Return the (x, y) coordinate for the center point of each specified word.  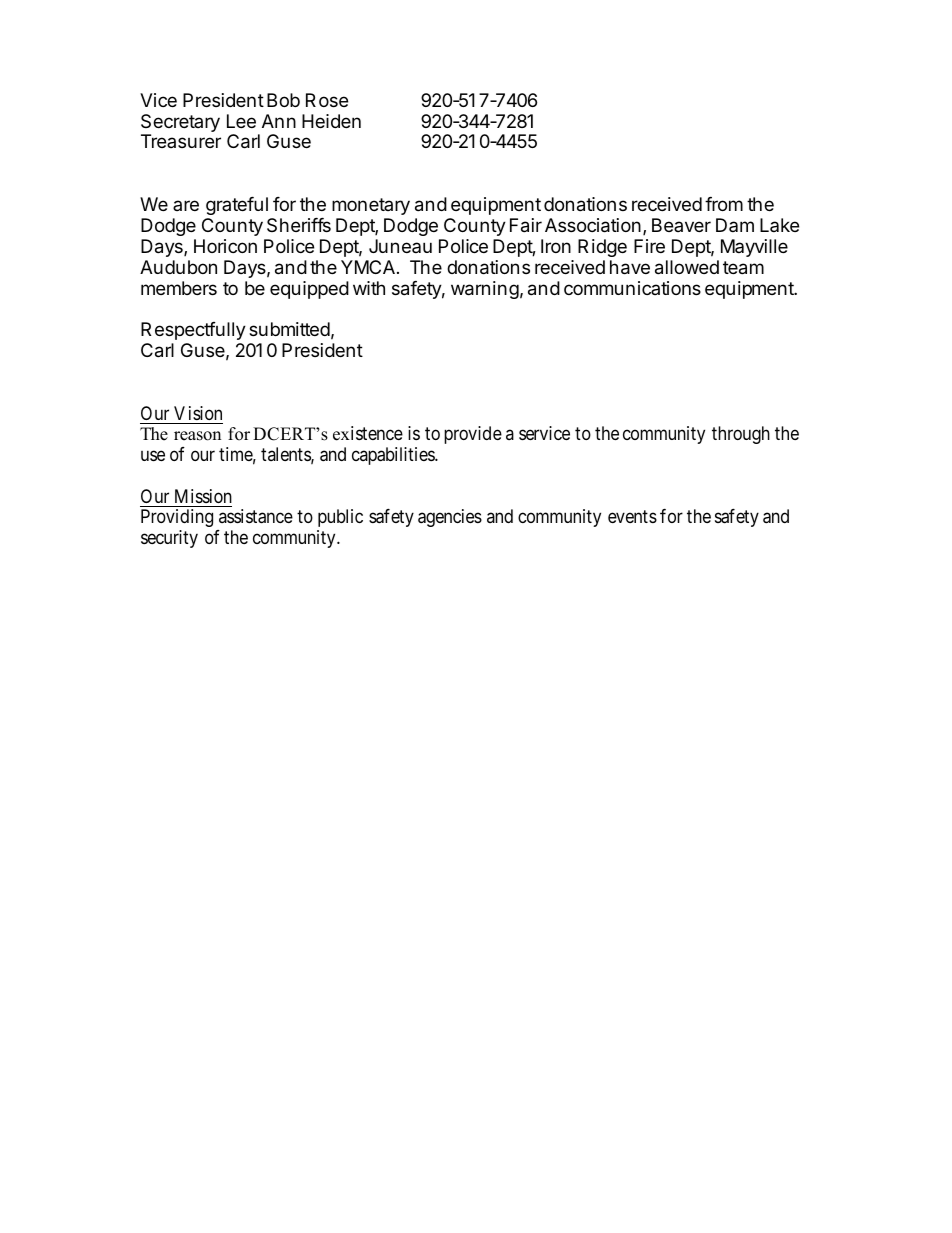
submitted (289, 329)
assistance (256, 516)
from (724, 204)
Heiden (331, 121)
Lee (241, 121)
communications (632, 288)
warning (485, 290)
